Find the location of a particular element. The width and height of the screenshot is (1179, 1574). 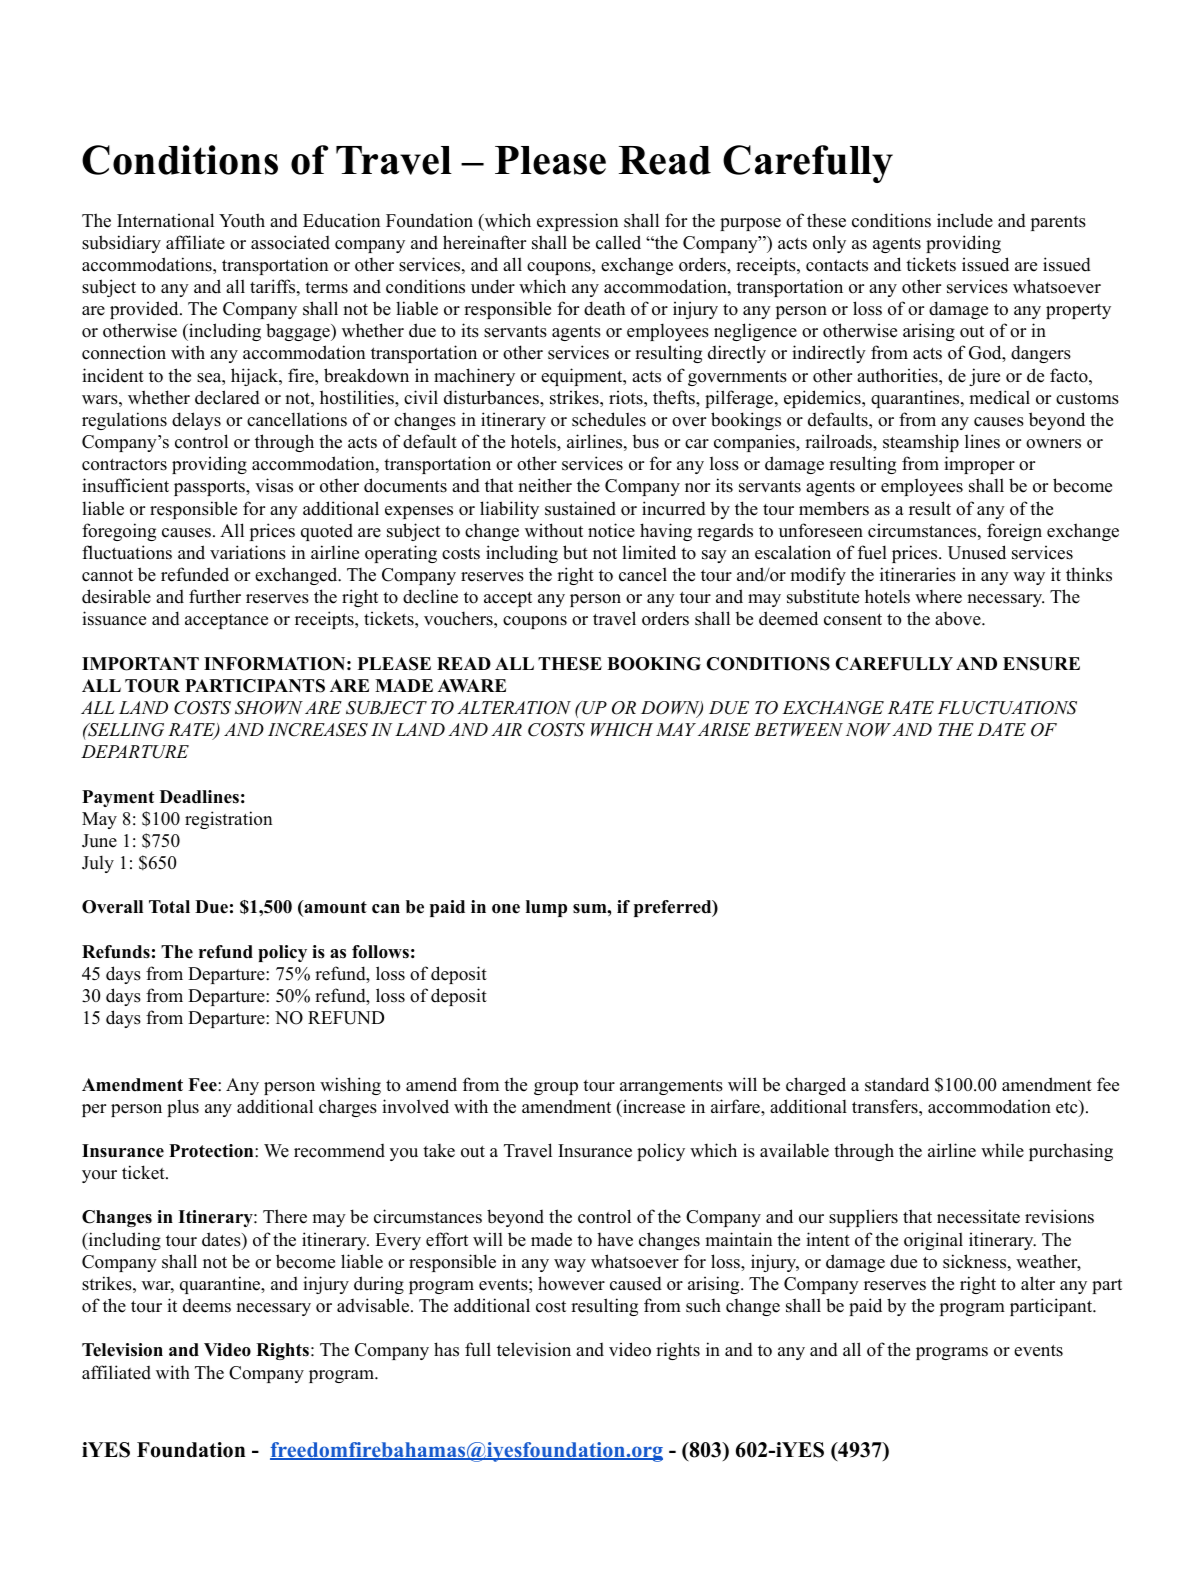

further is located at coordinates (215, 596).
